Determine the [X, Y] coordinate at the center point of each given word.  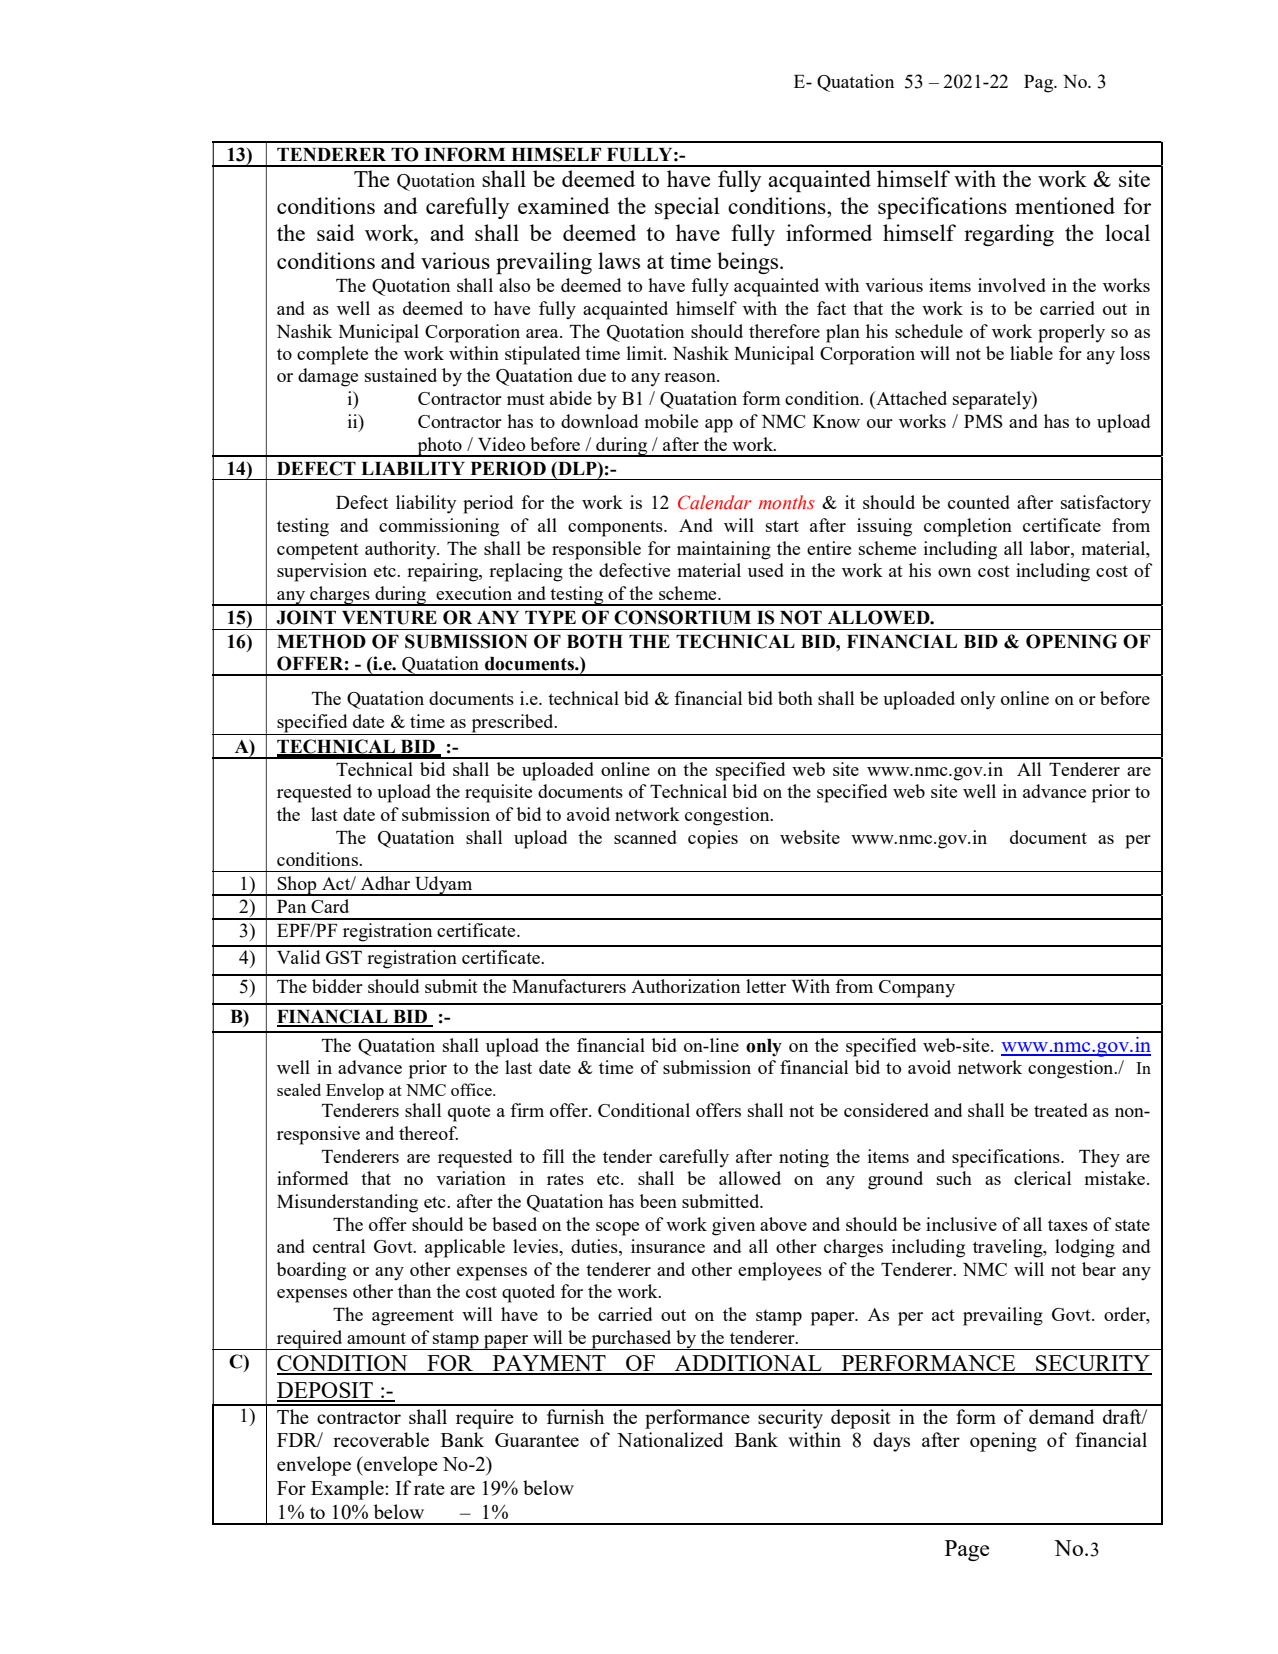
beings [749, 263]
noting [804, 1158]
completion [968, 527]
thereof [428, 1133]
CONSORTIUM [682, 617]
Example [348, 1490]
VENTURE [389, 618]
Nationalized [670, 1439]
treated [1061, 1110]
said [336, 232]
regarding [1009, 235]
